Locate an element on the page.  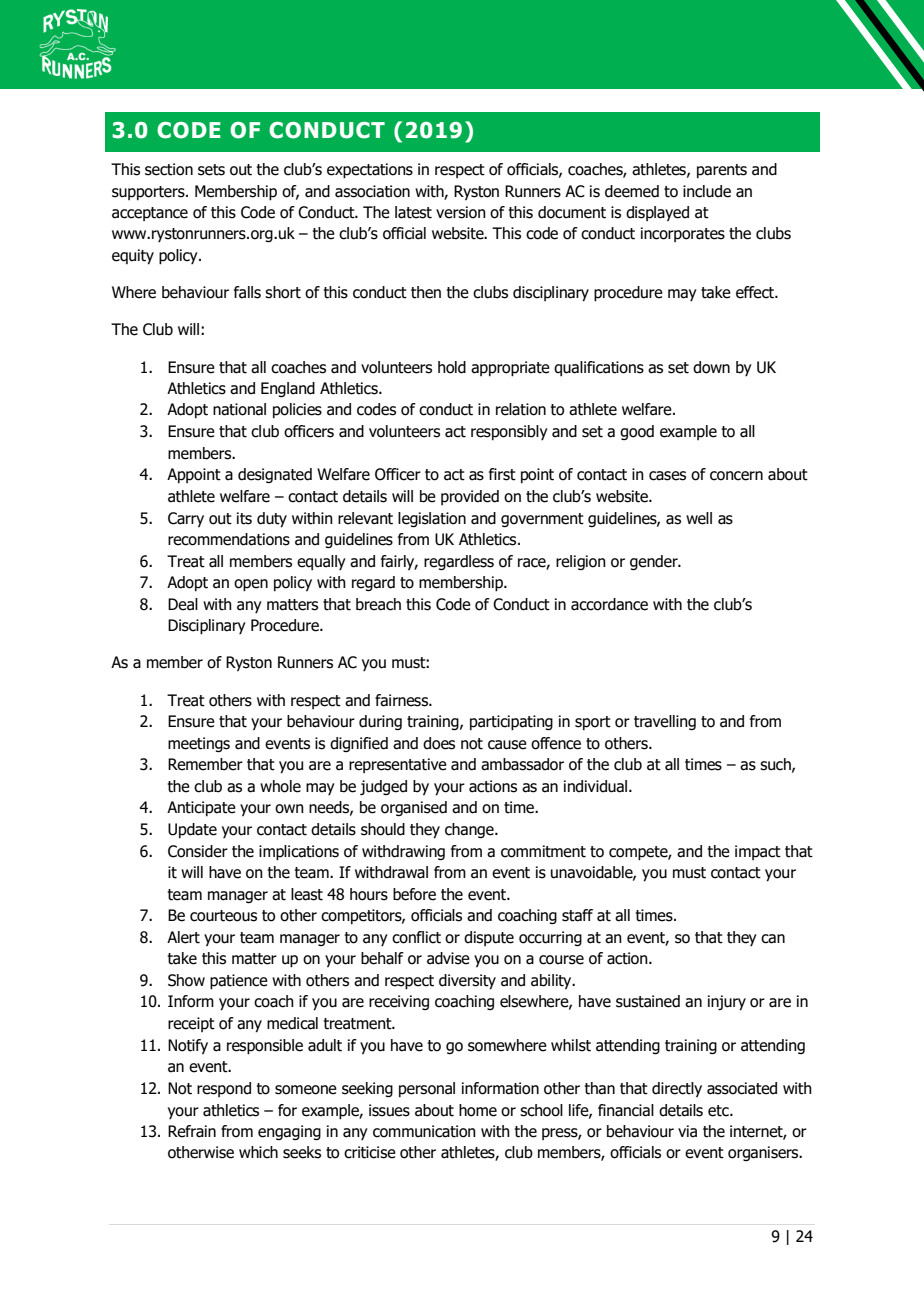
before is located at coordinates (414, 894).
